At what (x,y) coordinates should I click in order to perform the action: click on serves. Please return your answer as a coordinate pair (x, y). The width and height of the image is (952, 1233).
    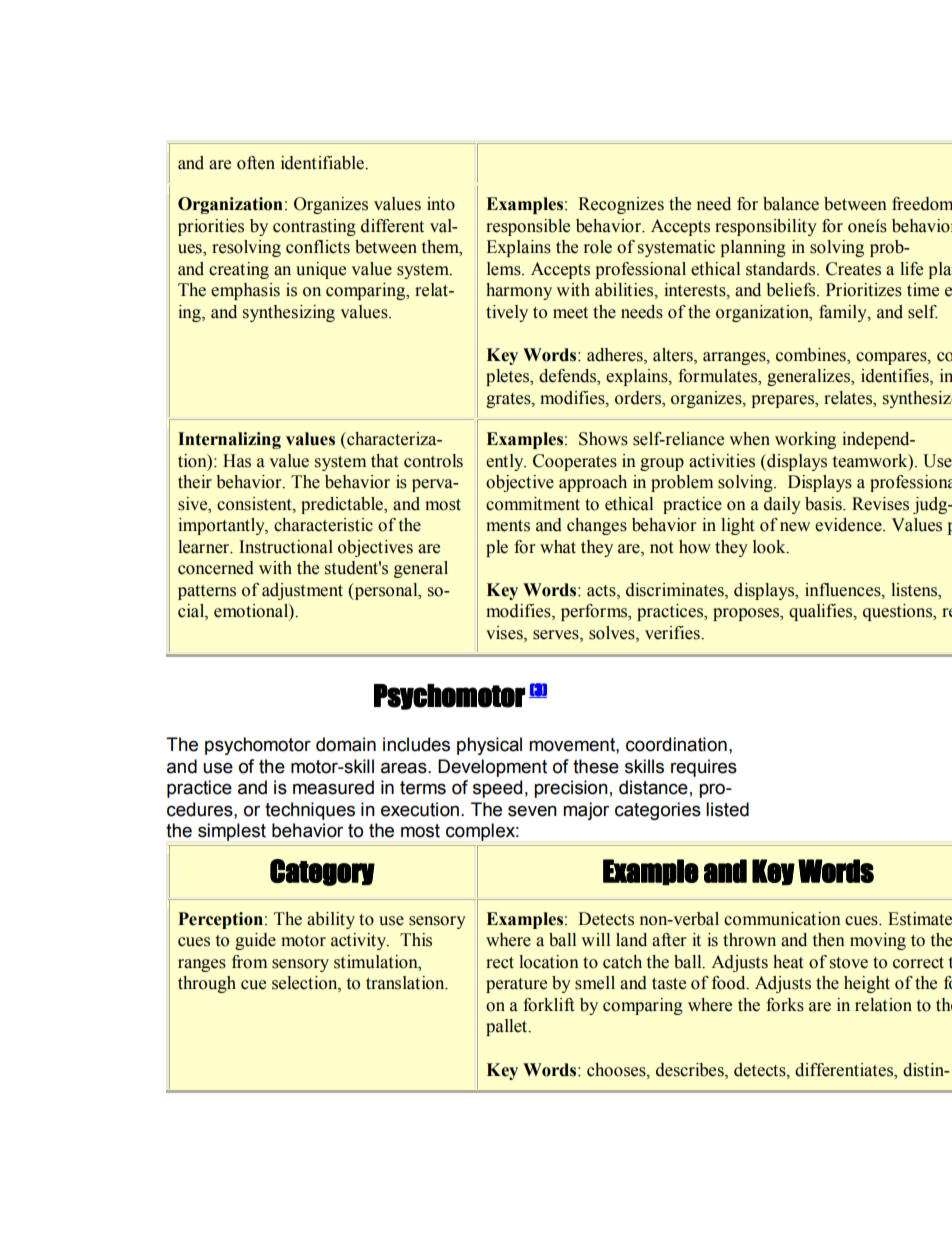
    Looking at the image, I should click on (557, 636).
